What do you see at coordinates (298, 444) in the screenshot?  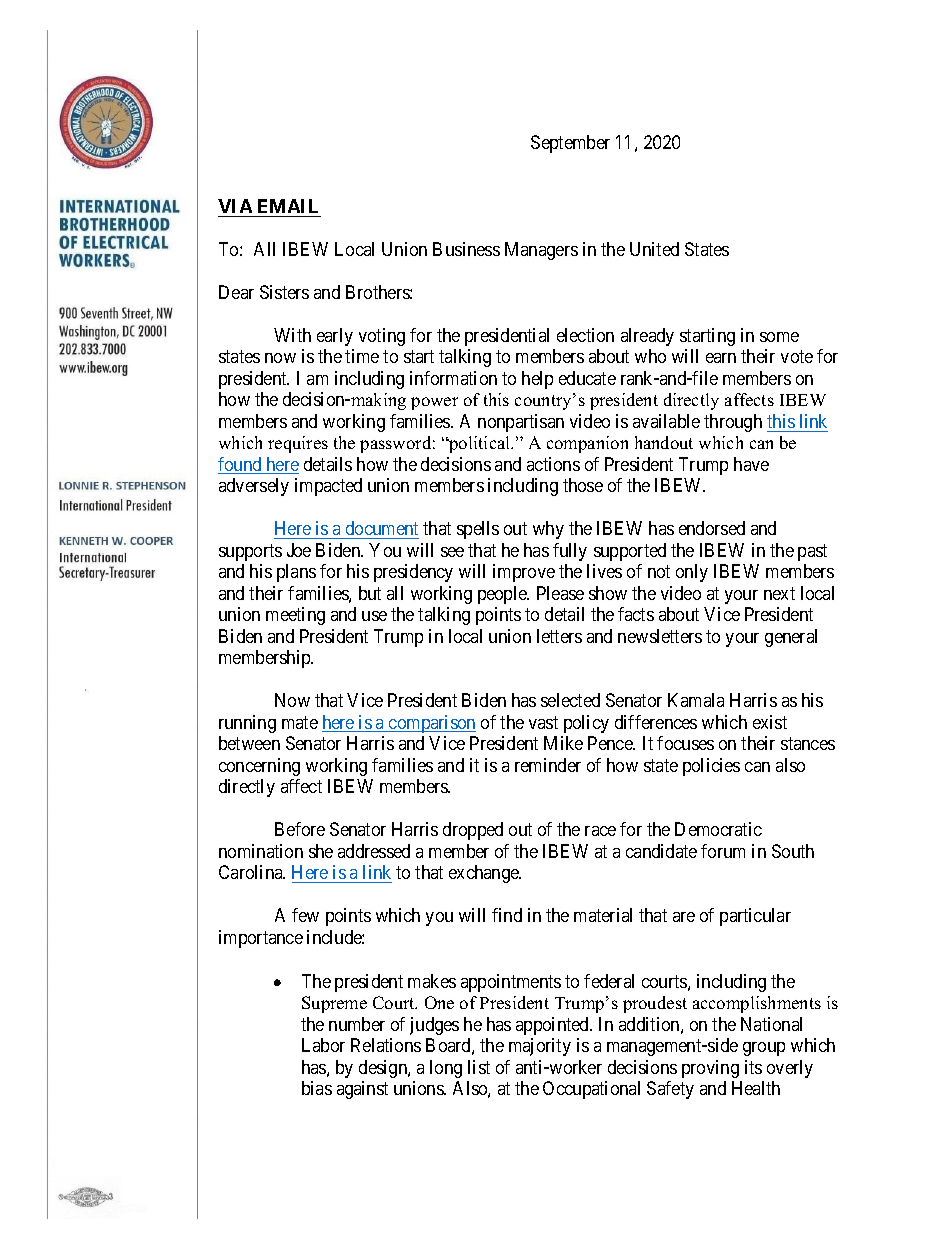 I see `requires` at bounding box center [298, 444].
